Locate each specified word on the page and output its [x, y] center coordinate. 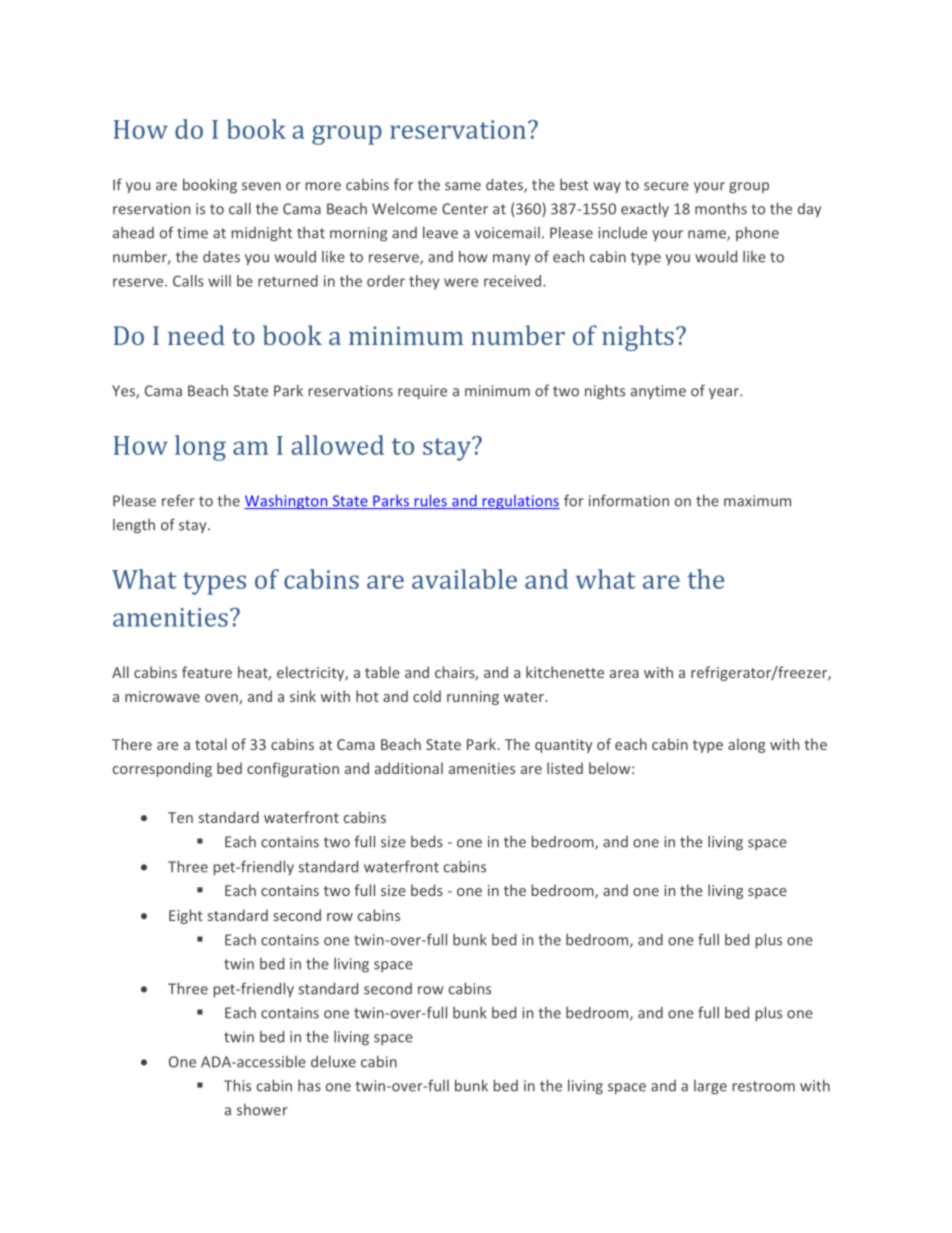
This [237, 1085]
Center [465, 209]
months [721, 208]
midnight [262, 234]
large [710, 1087]
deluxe [333, 1061]
